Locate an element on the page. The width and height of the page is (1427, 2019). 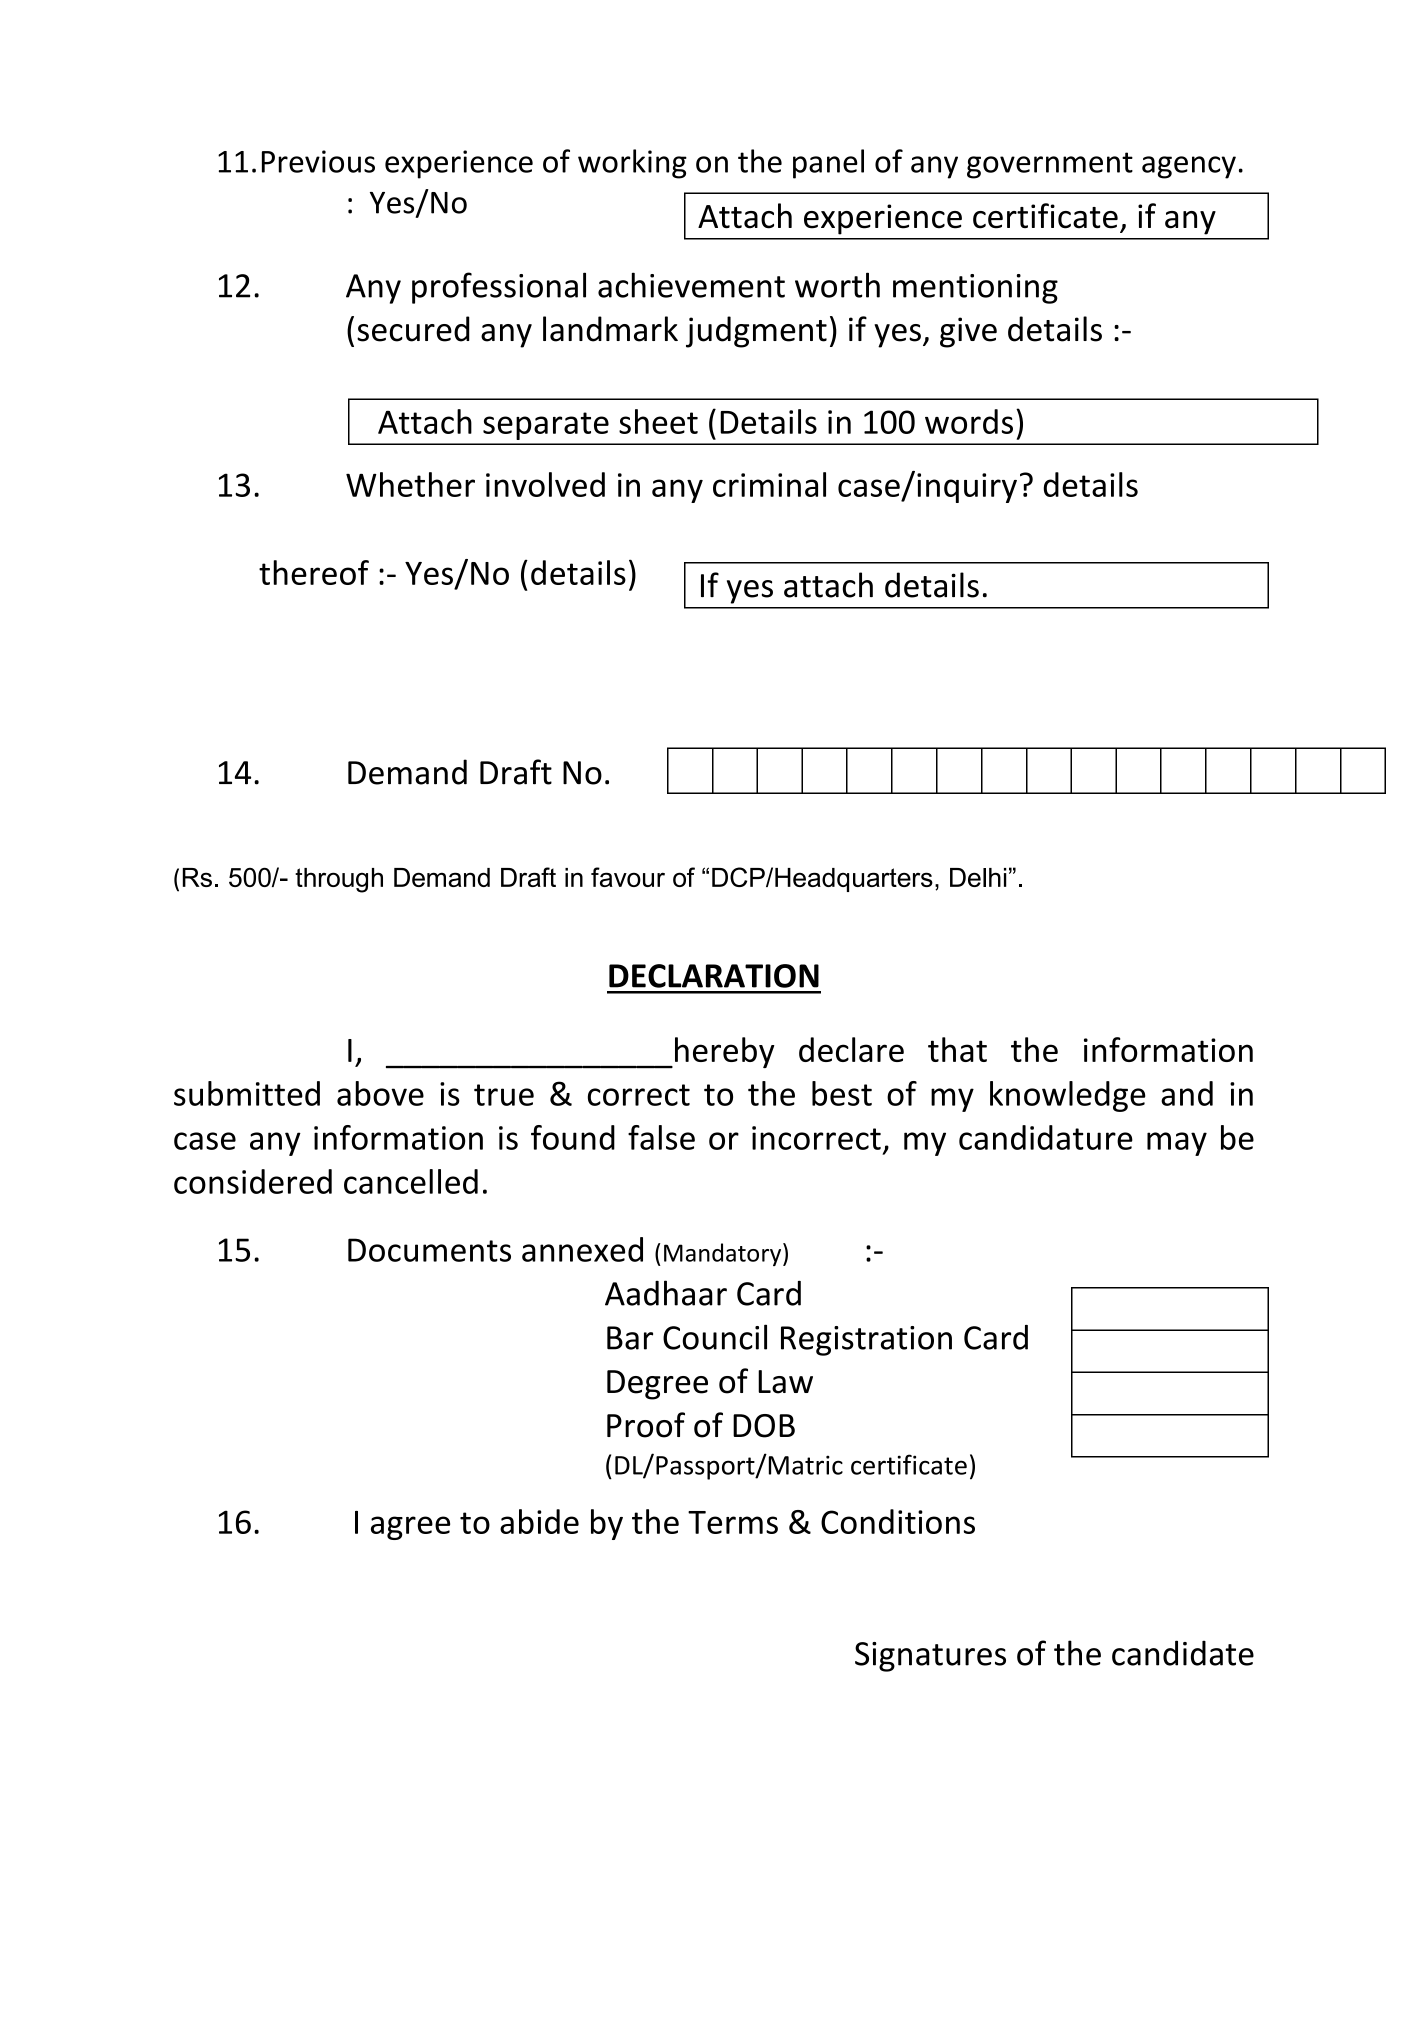
Terms is located at coordinates (733, 1522).
